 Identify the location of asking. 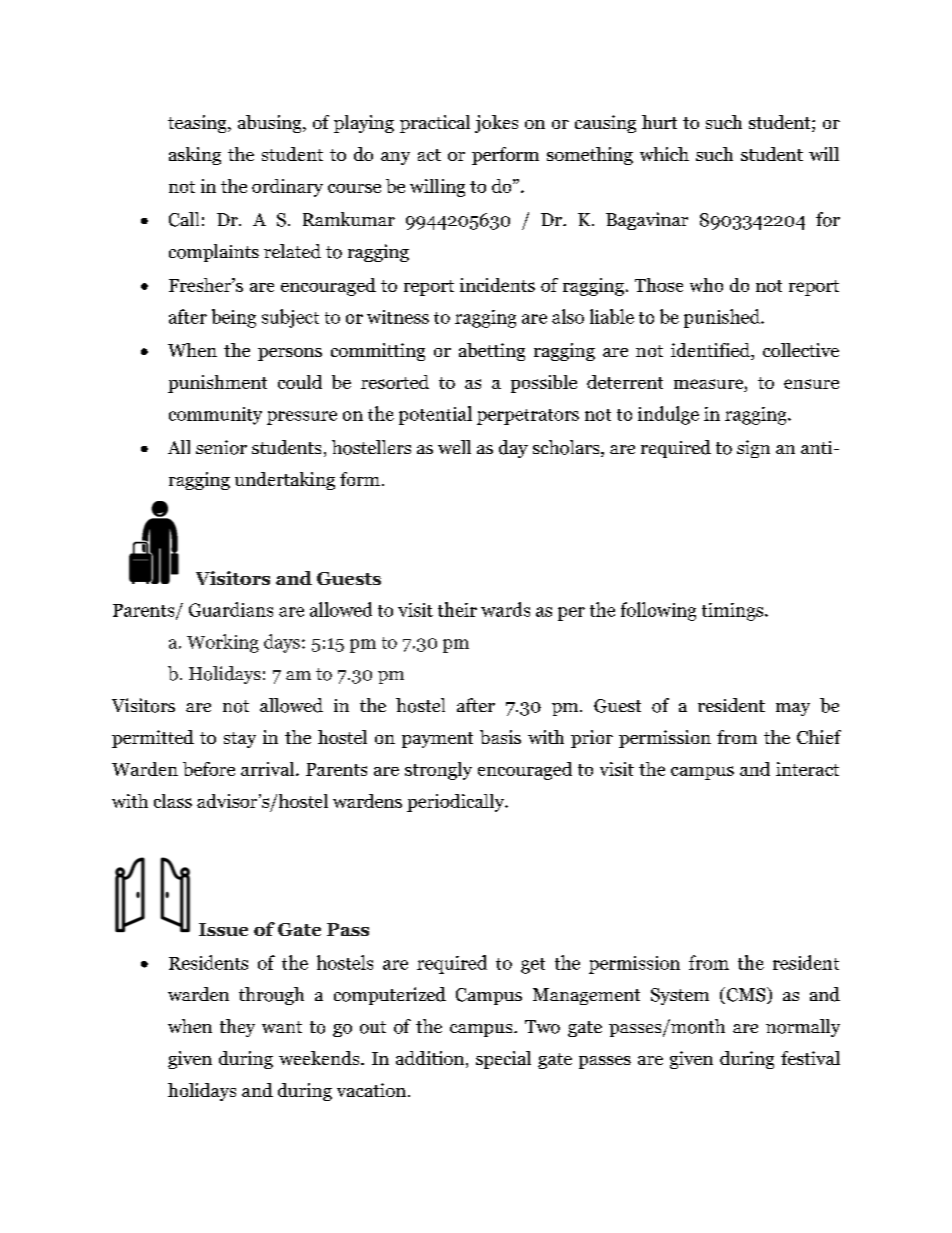
(195, 156).
